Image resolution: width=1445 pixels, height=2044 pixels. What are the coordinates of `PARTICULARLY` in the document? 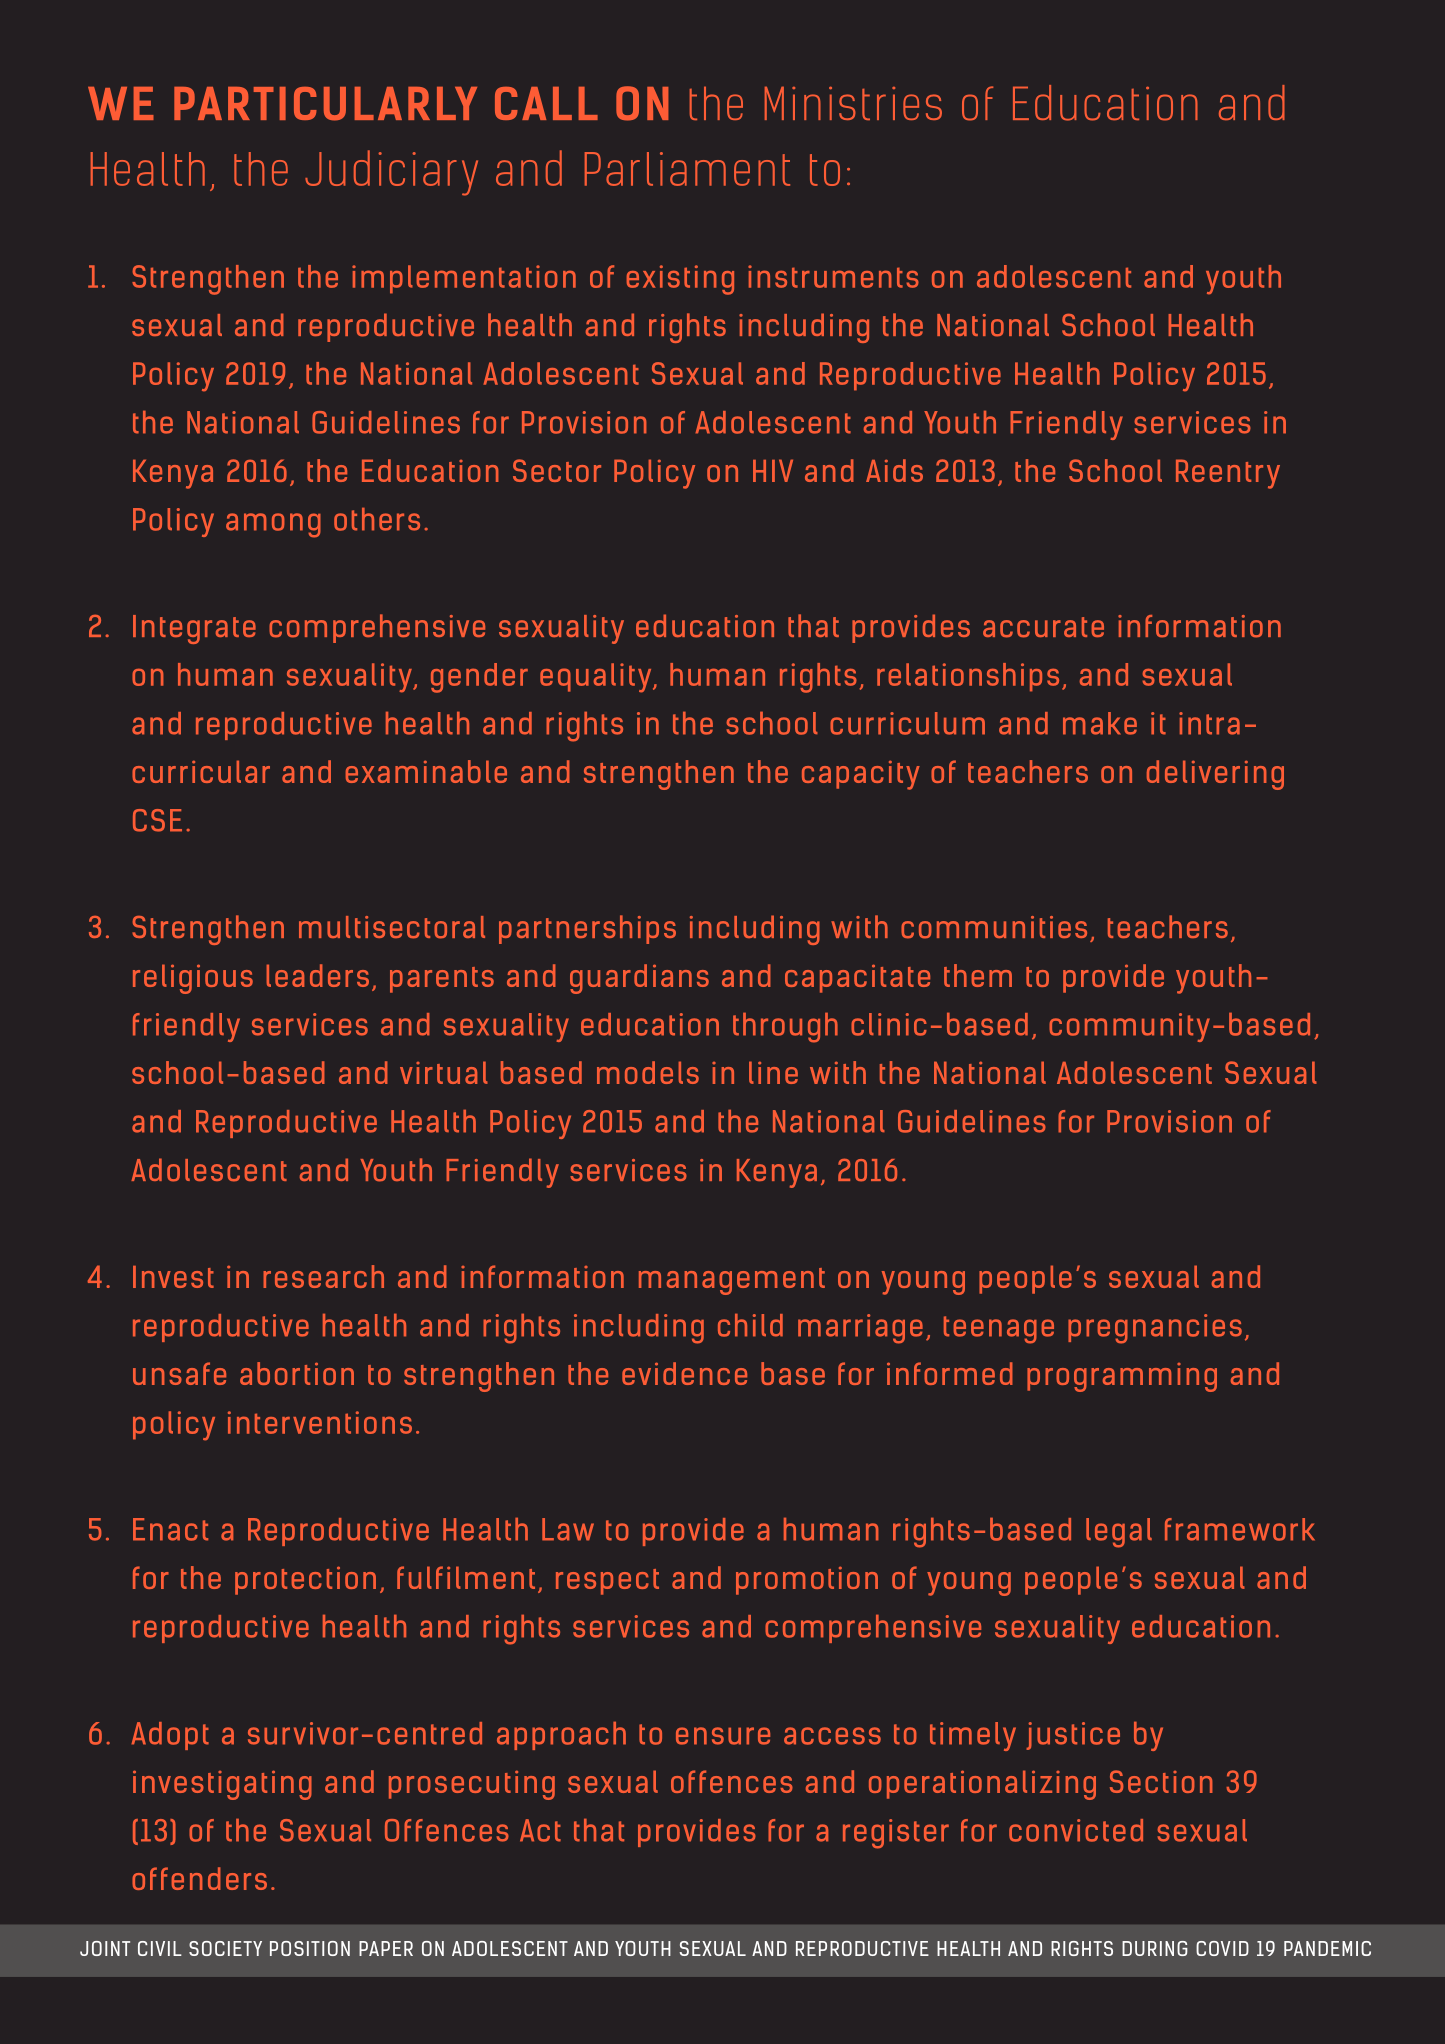 It's located at (325, 104).
